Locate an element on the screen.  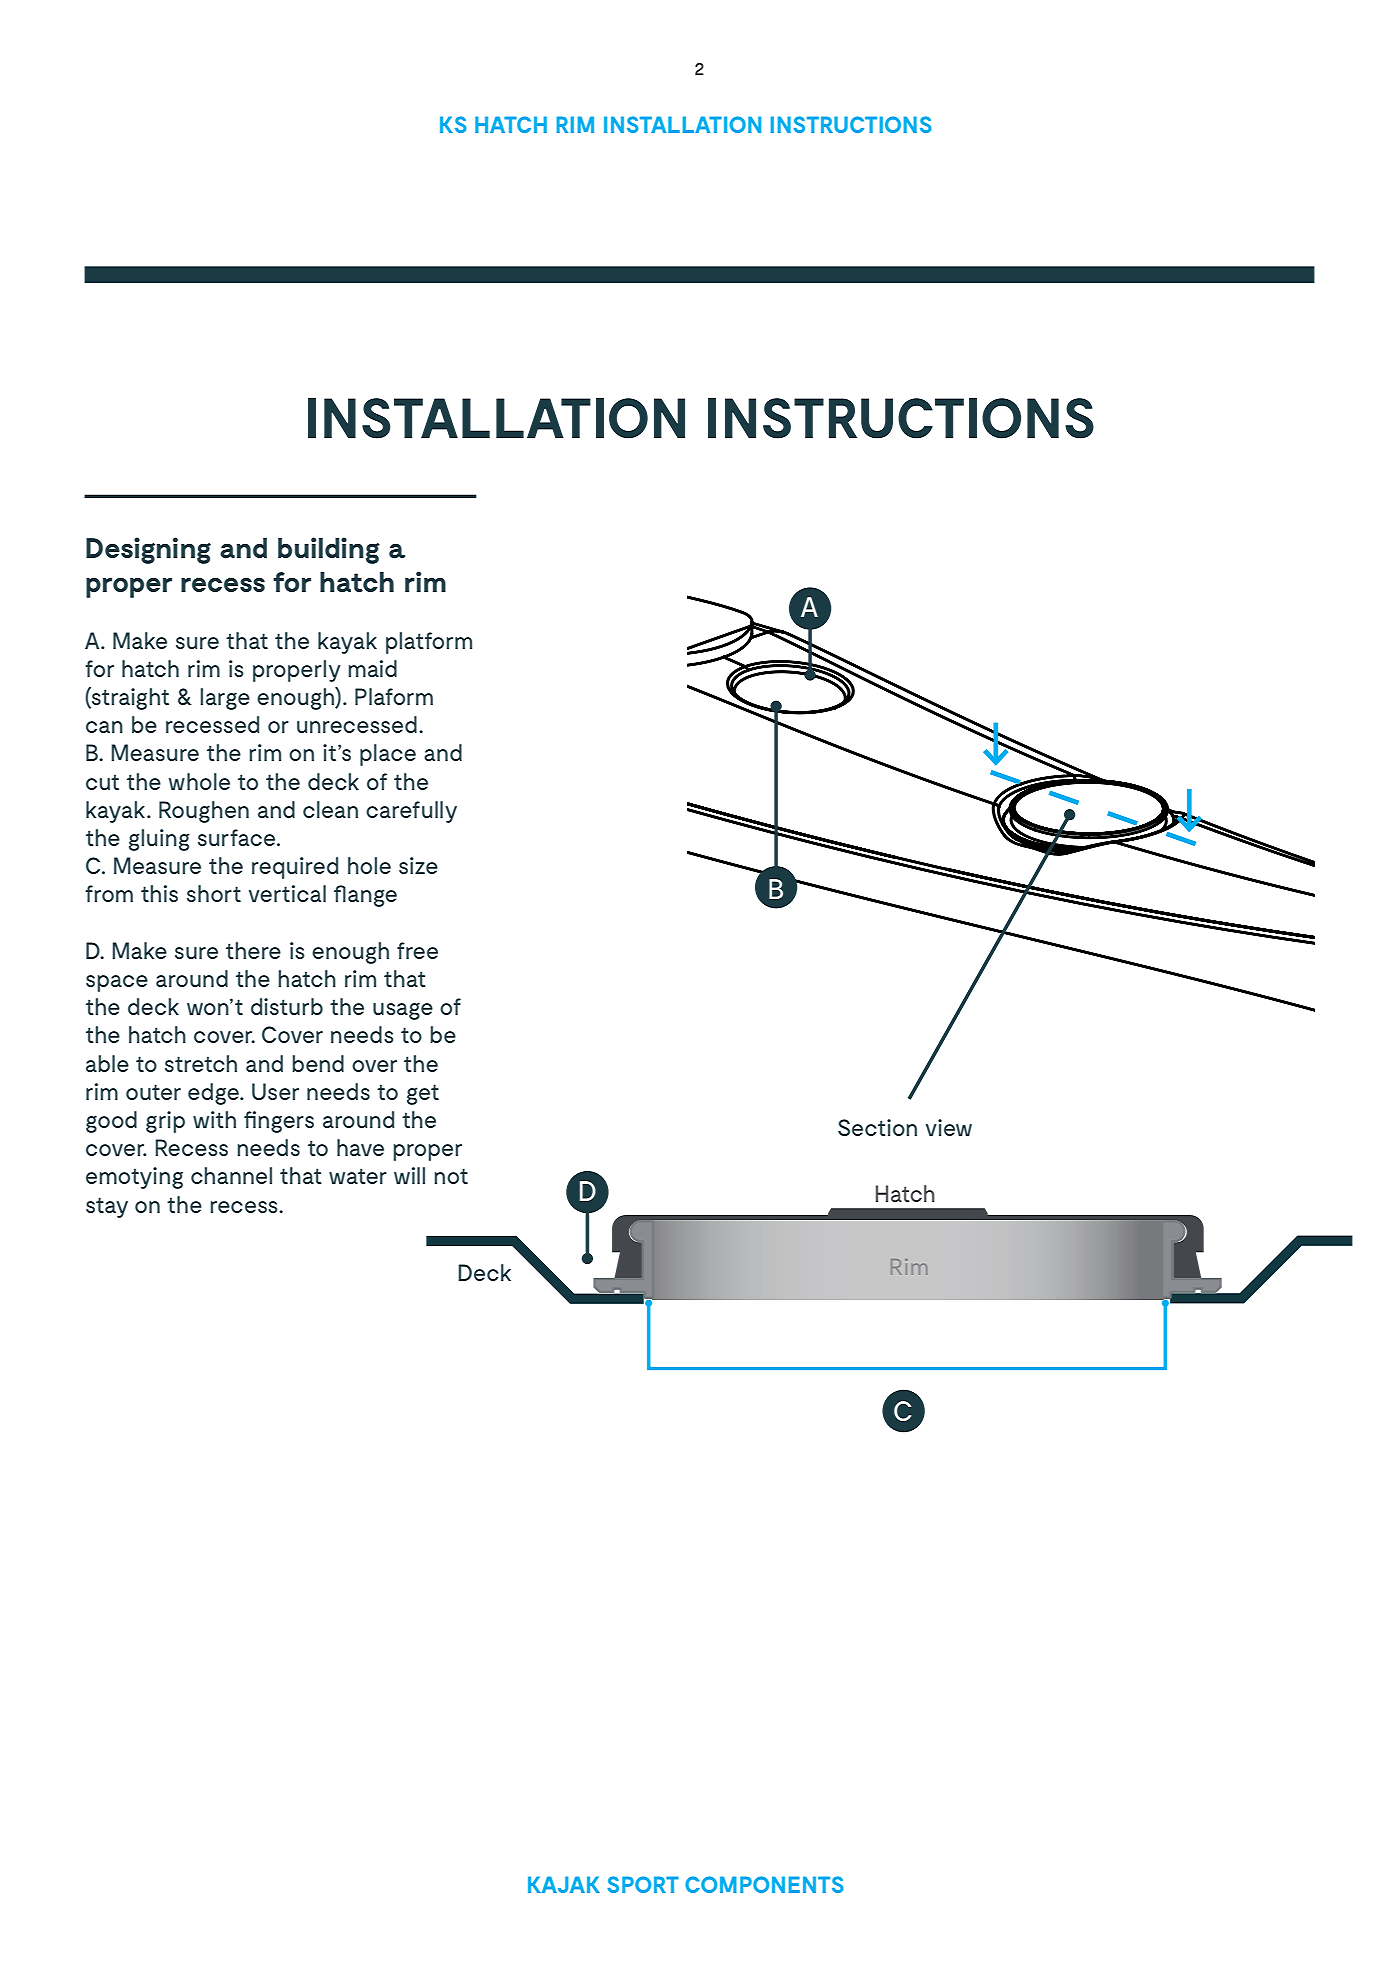
stretch is located at coordinates (201, 1063).
